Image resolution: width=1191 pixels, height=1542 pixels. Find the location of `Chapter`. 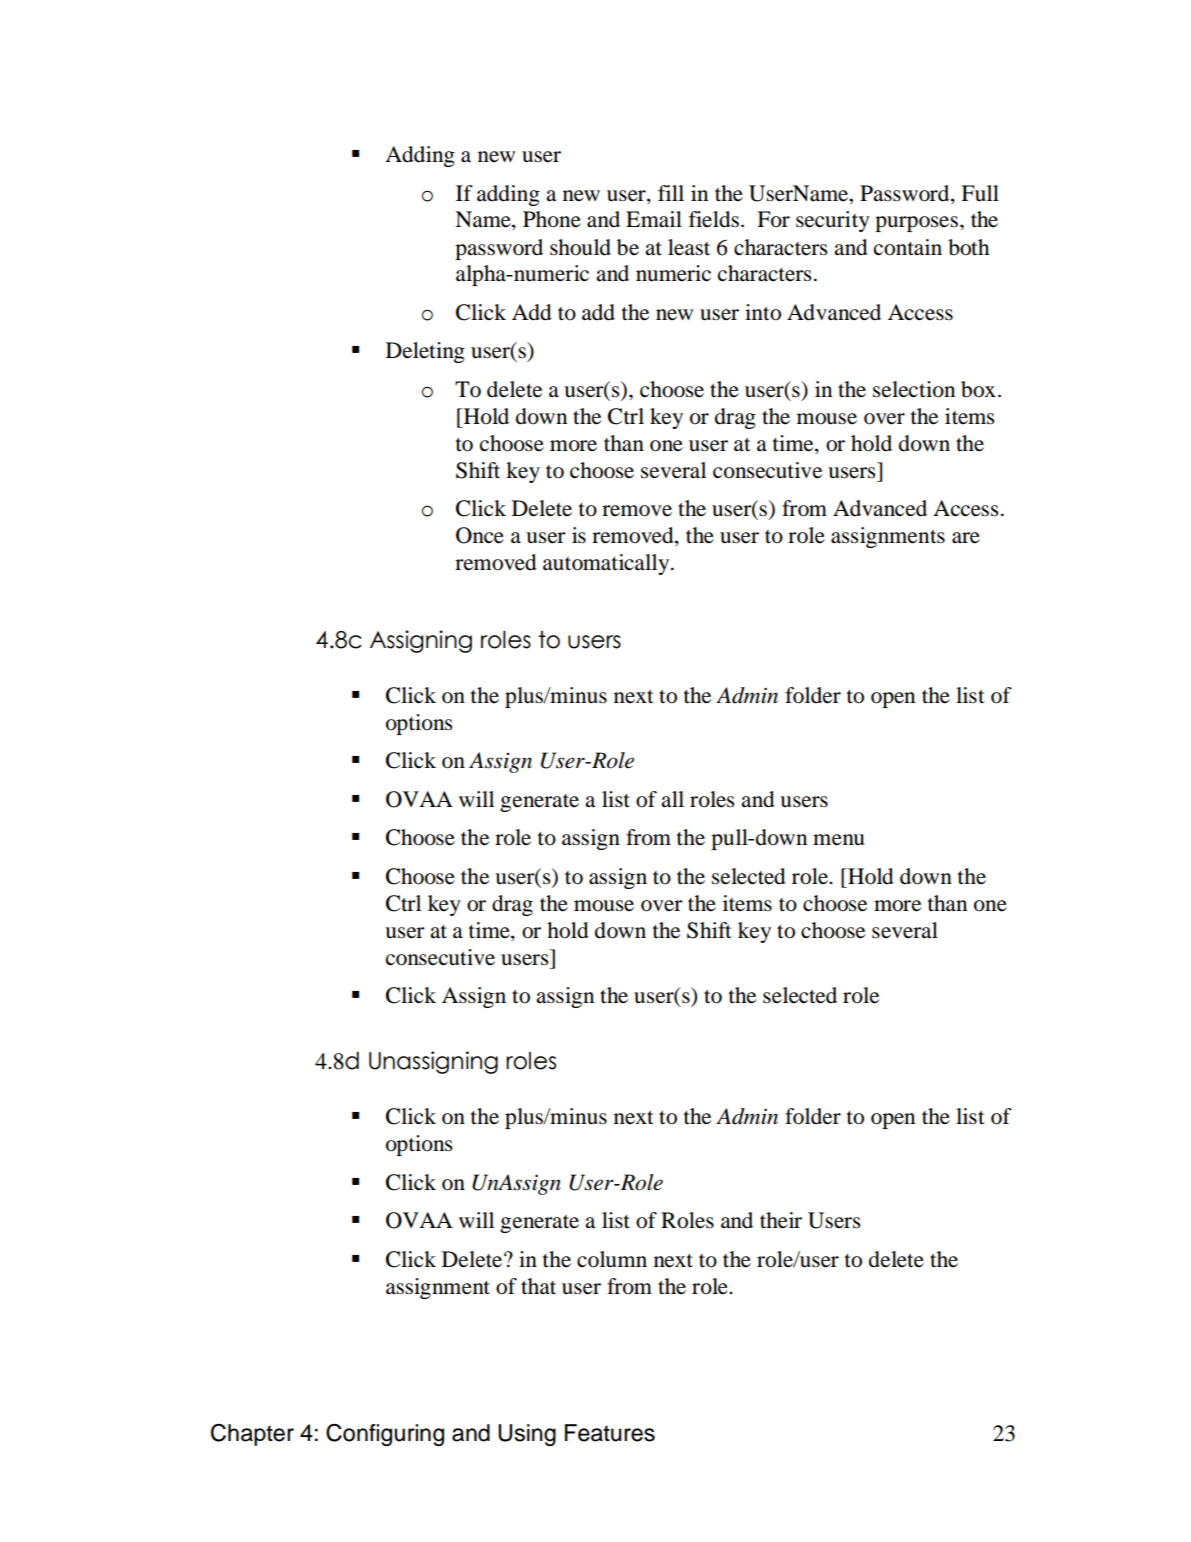

Chapter is located at coordinates (252, 1434).
